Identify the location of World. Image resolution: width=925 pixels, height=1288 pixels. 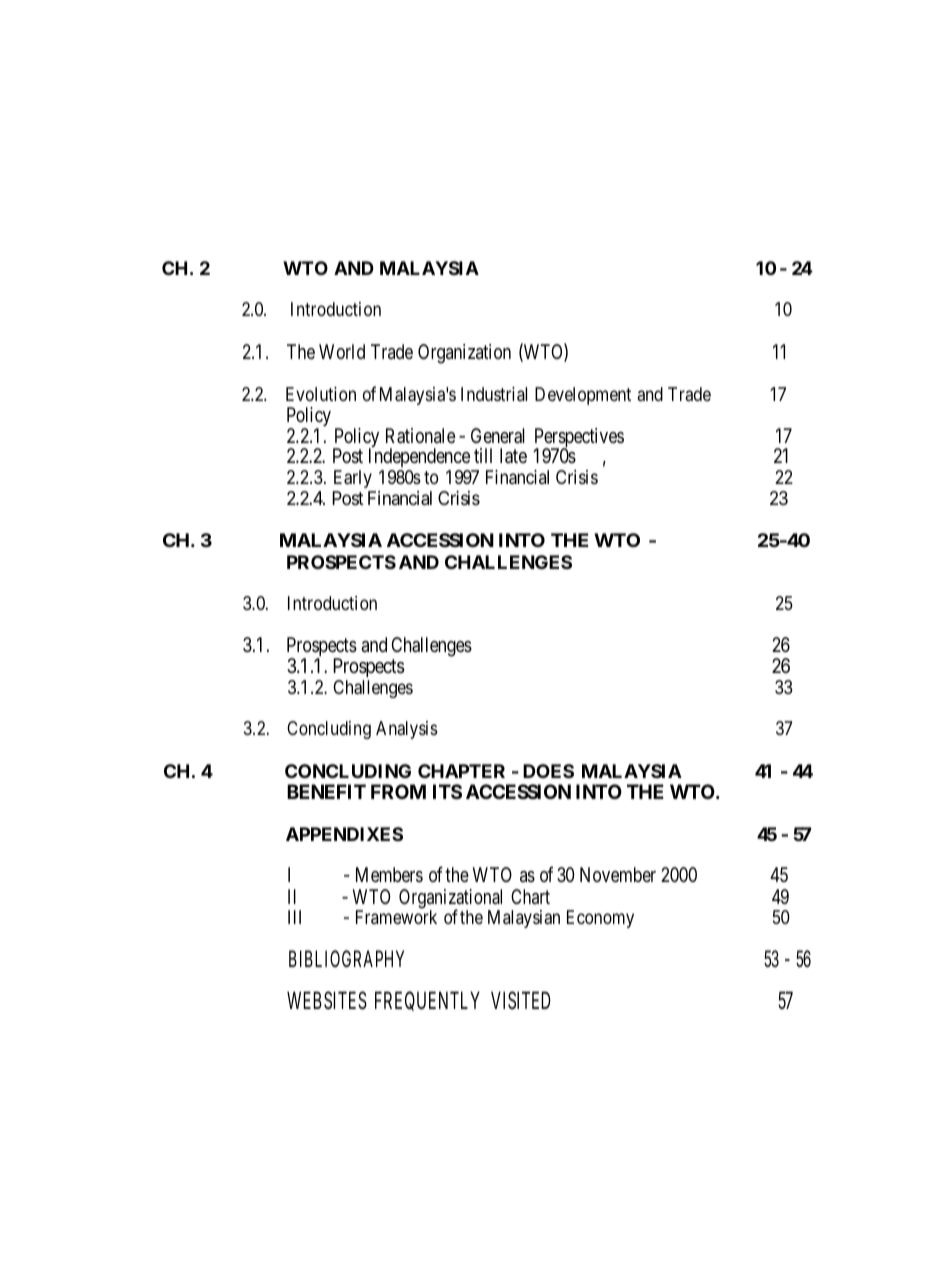
(342, 351).
